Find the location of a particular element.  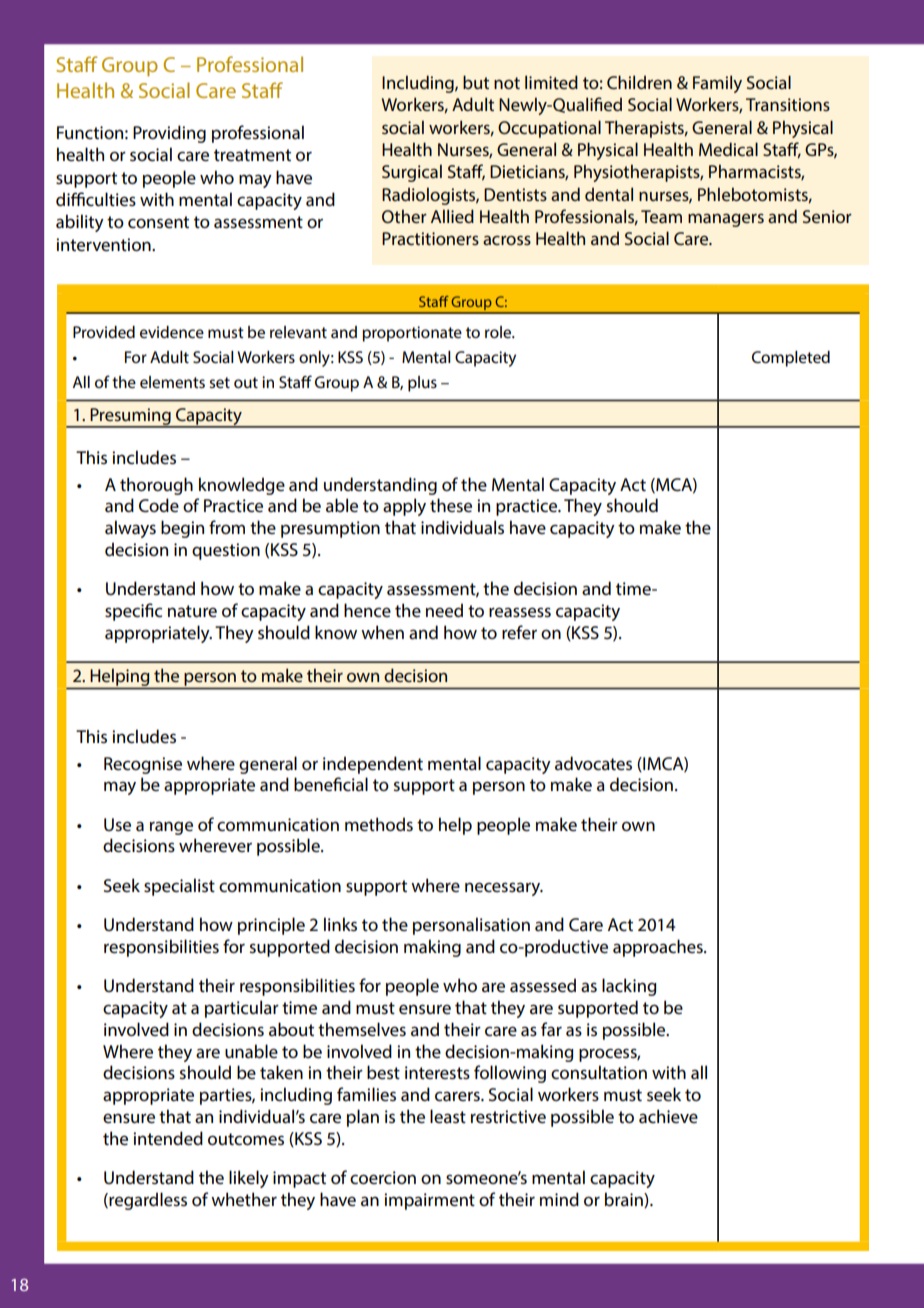

but is located at coordinates (476, 82).
